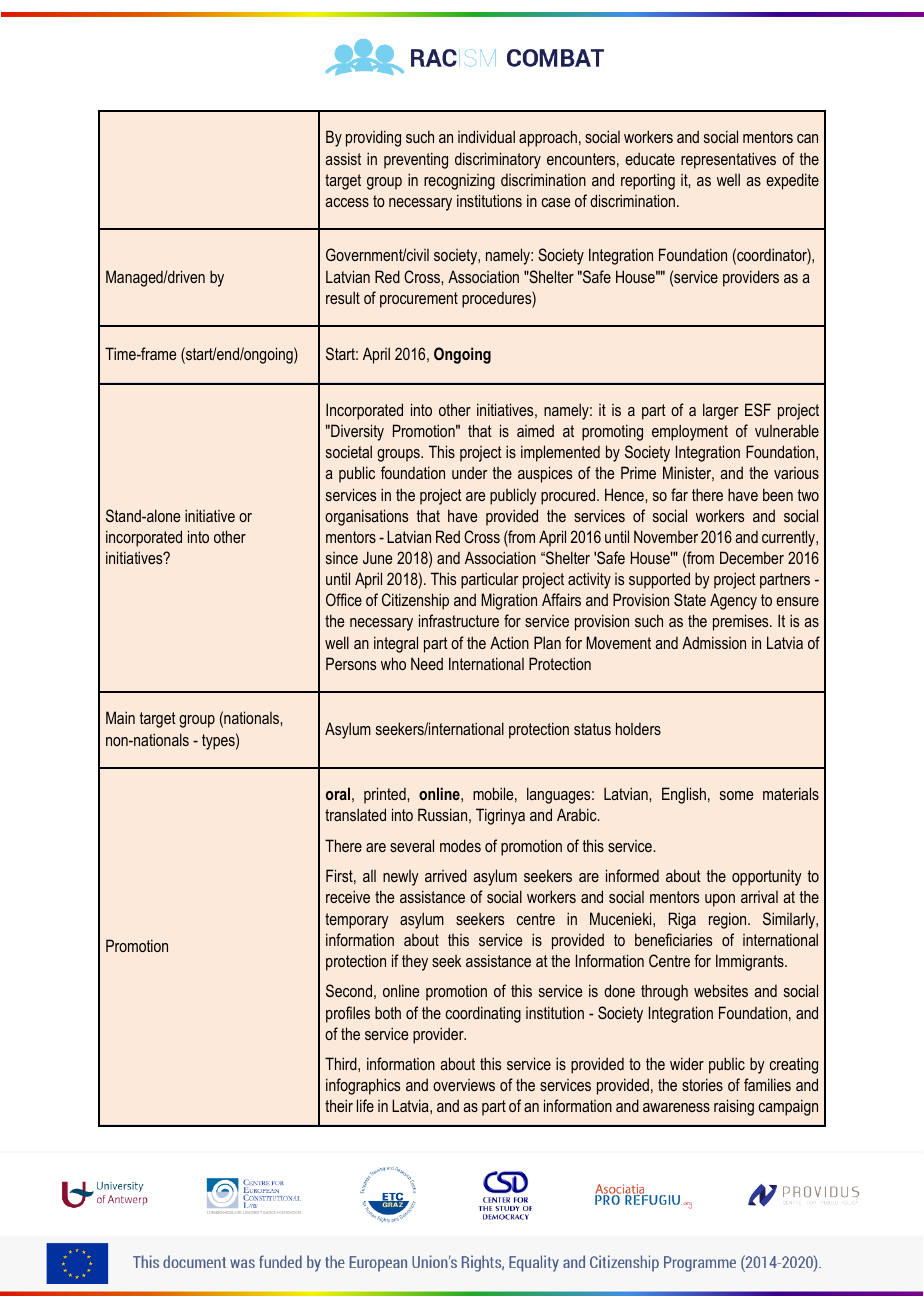  I want to click on Office, so click(344, 599).
